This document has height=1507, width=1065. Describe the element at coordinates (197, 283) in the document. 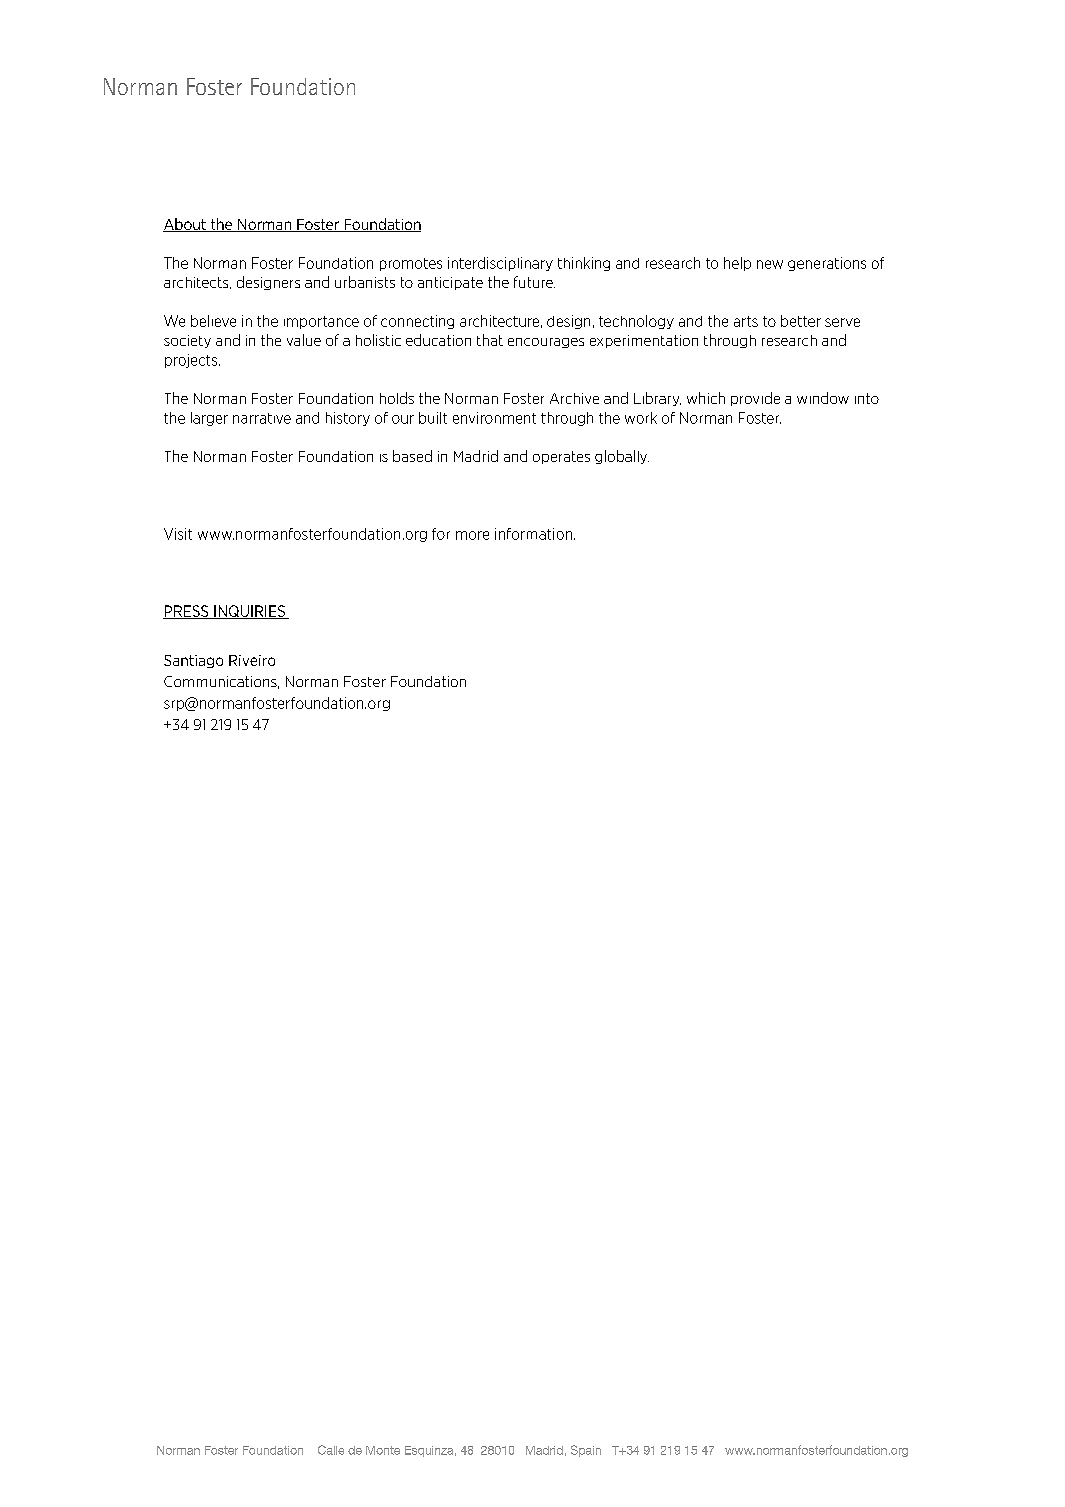

I see `architects` at that location.
